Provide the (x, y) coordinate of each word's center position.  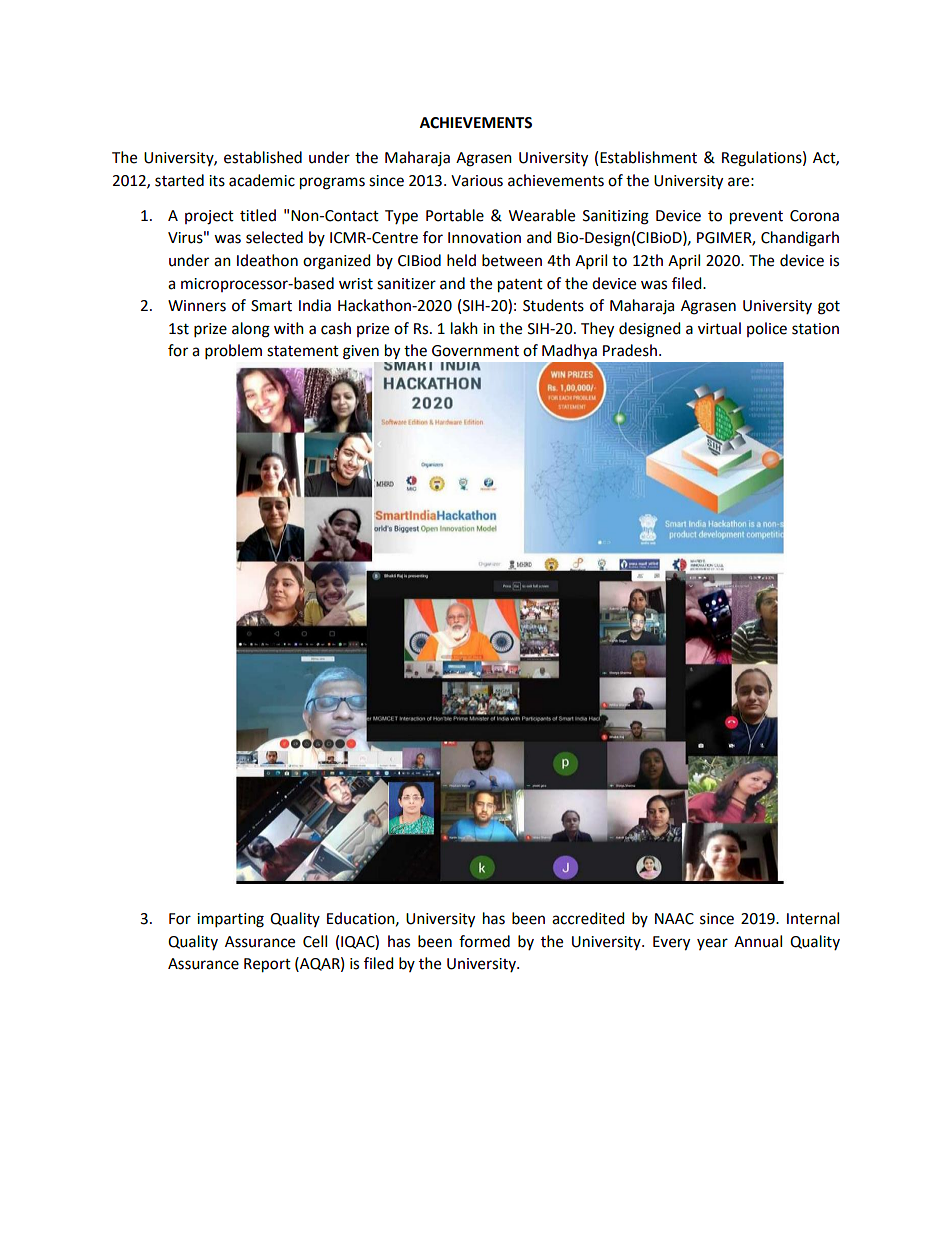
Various (477, 181)
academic (262, 180)
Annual (758, 941)
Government (475, 351)
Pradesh (630, 350)
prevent (756, 218)
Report (267, 965)
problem (233, 352)
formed (484, 941)
